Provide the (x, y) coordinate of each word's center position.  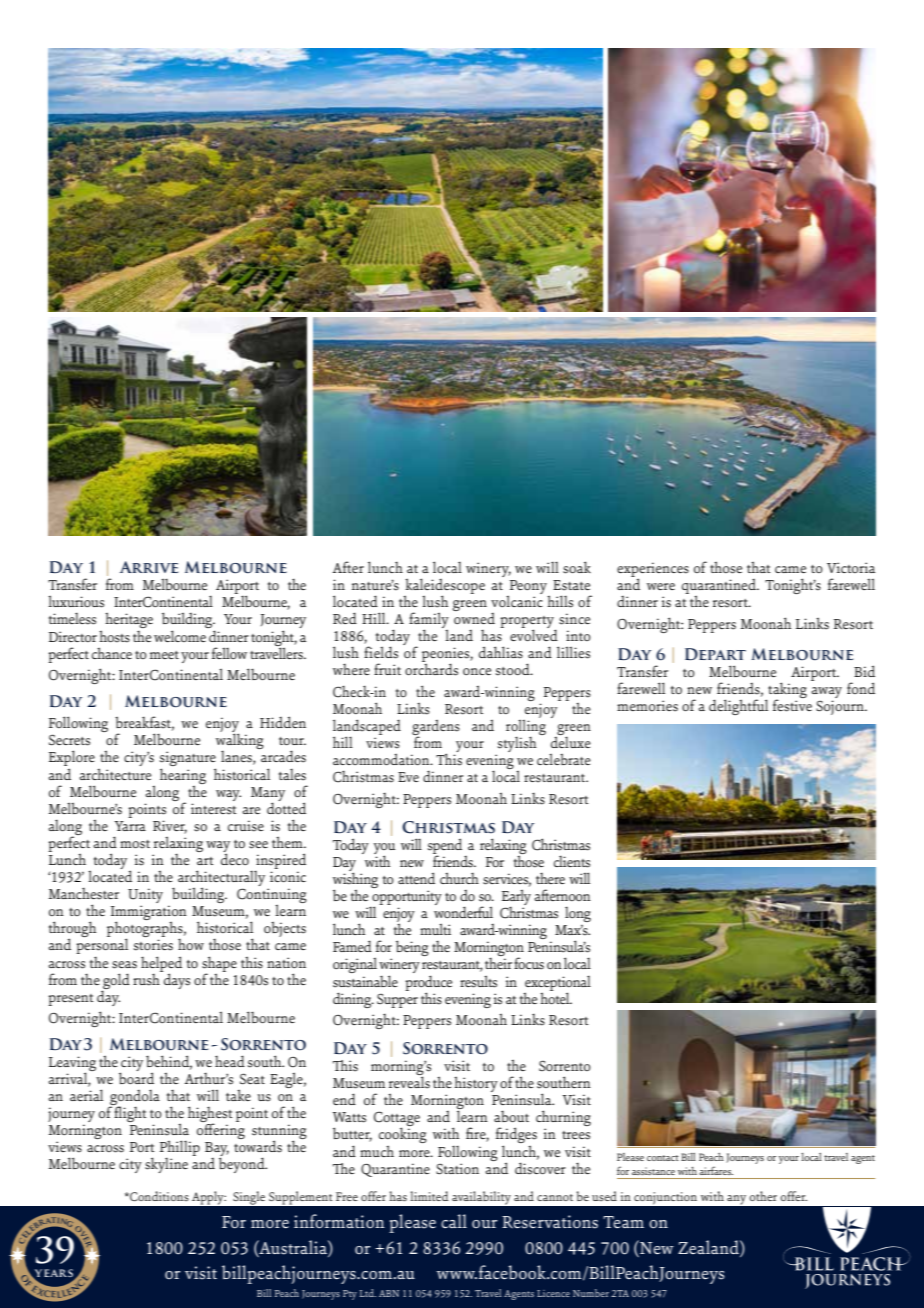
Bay (217, 1150)
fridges (516, 1136)
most (135, 844)
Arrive (149, 567)
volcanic (517, 600)
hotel (556, 997)
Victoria (851, 567)
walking (240, 742)
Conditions (158, 1196)
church (459, 878)
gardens (436, 728)
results (478, 981)
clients (572, 861)
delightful (738, 707)
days (176, 980)
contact (663, 1158)
